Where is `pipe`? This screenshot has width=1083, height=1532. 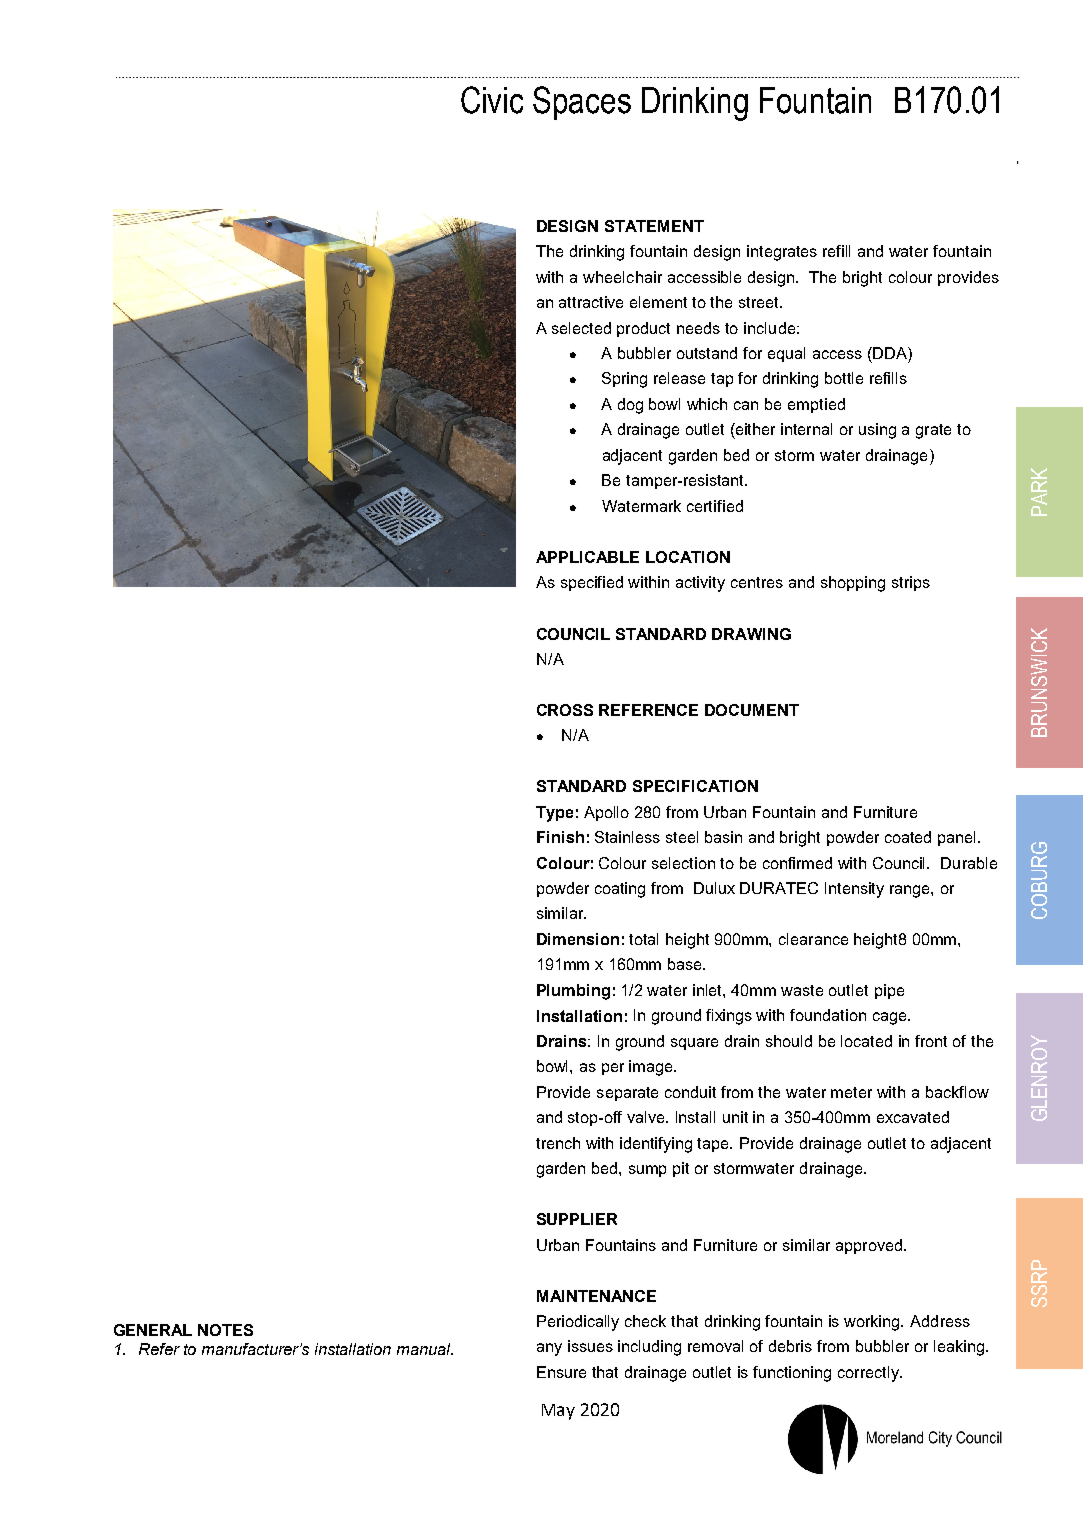
pipe is located at coordinates (889, 991).
